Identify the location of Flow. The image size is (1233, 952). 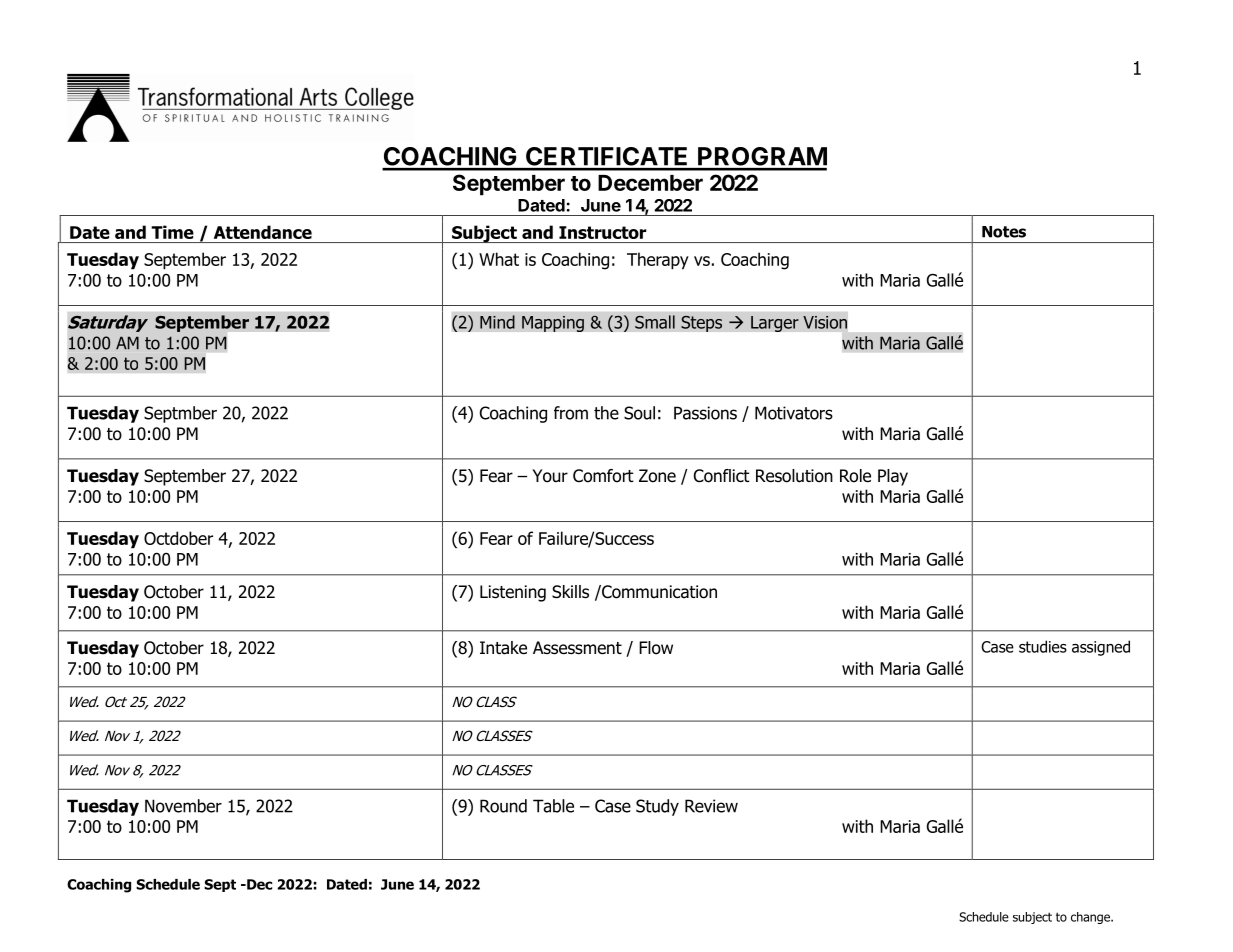
(656, 648).
